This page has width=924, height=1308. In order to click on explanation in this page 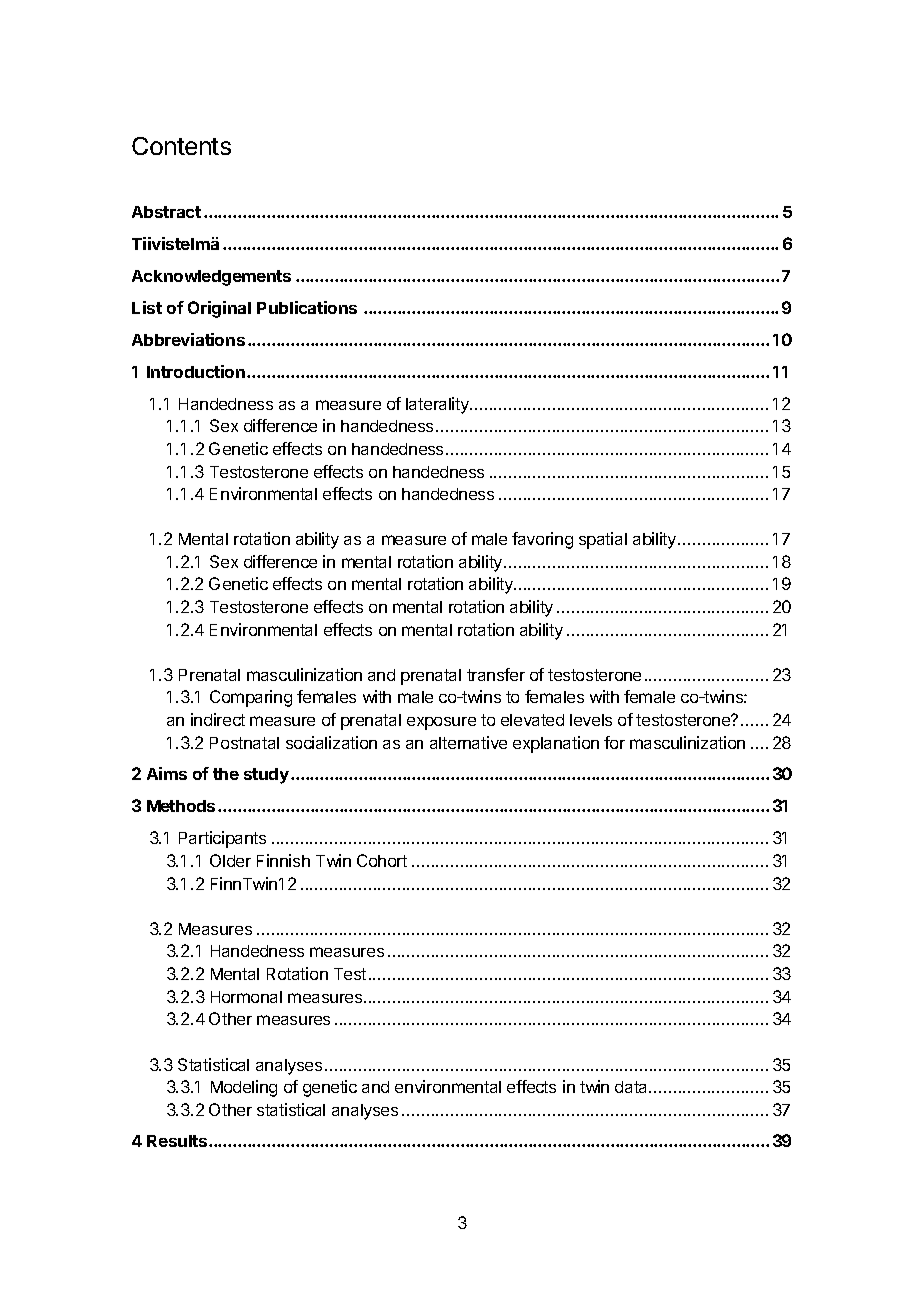, I will do `click(556, 744)`.
